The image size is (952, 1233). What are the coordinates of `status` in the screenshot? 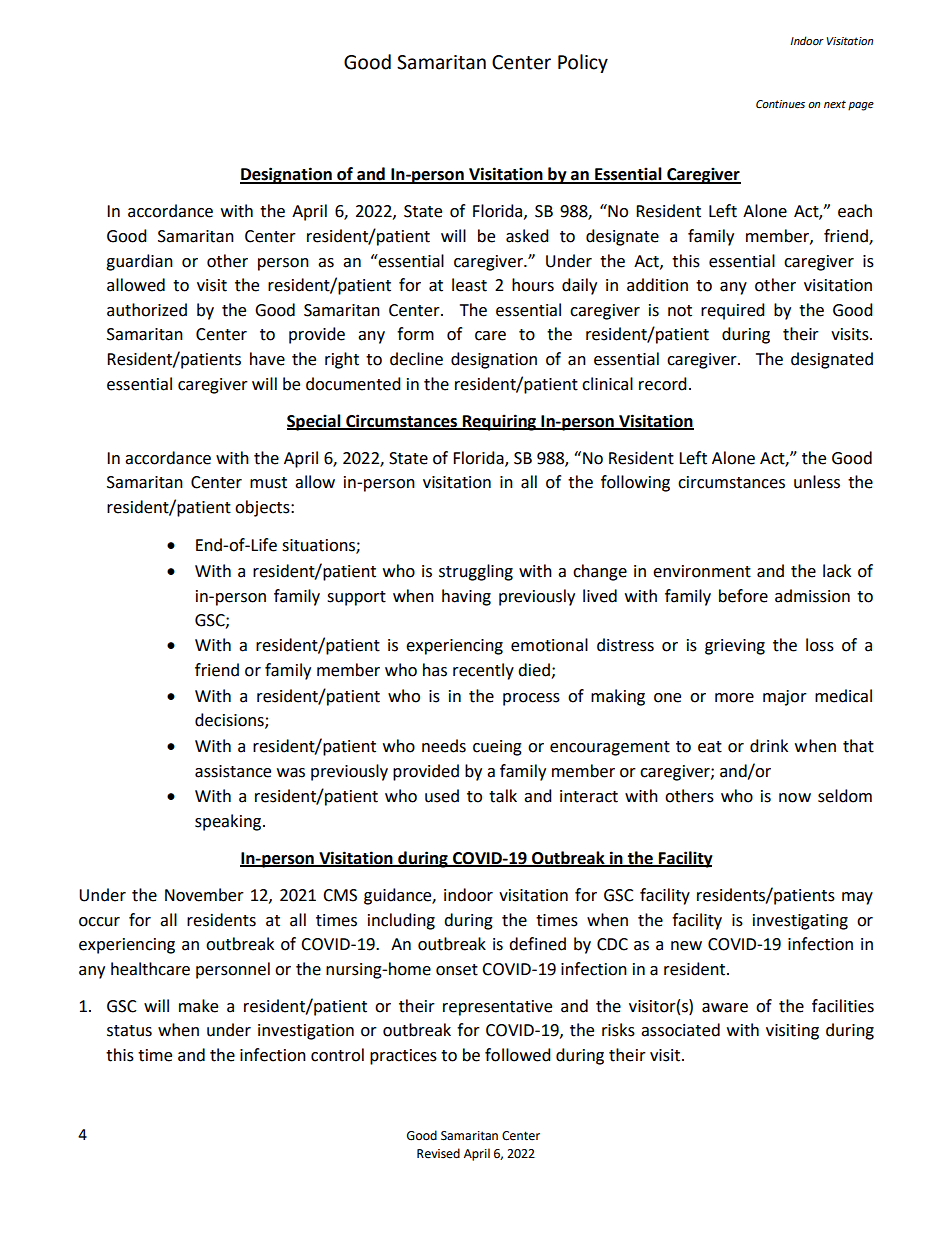 It's located at (129, 1031).
